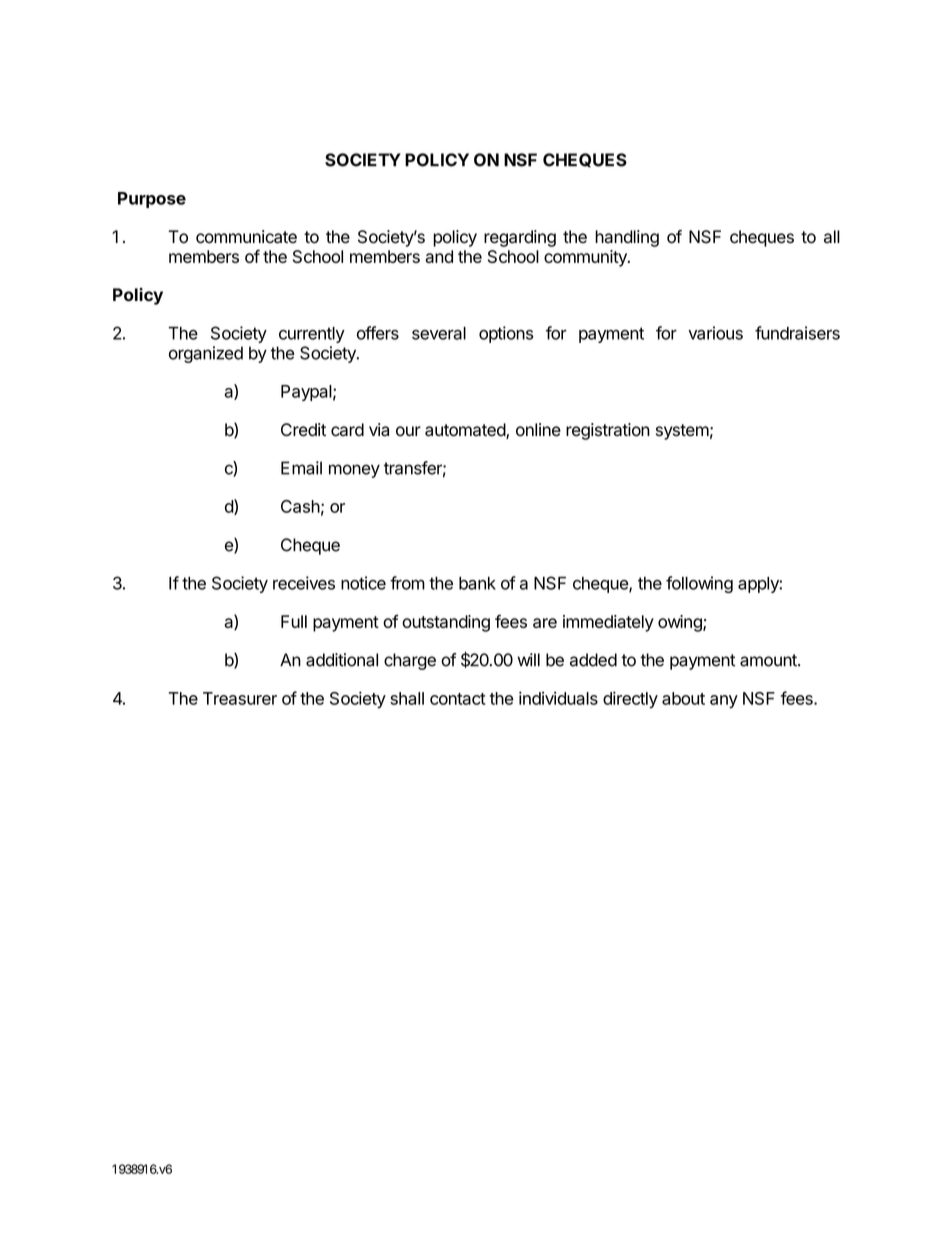 The width and height of the document is (952, 1233). I want to click on automated, so click(466, 431).
